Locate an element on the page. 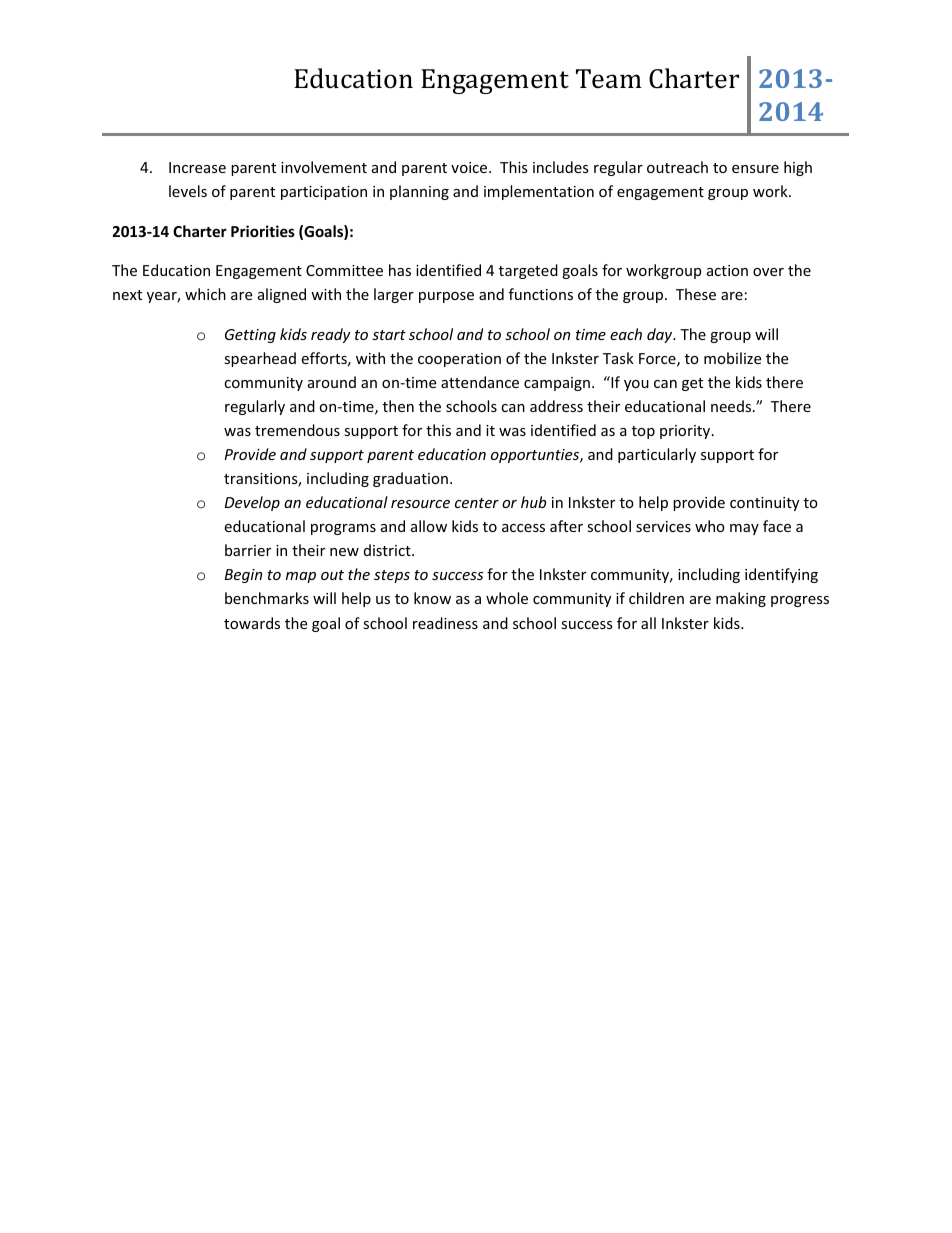  mobilize is located at coordinates (732, 358).
